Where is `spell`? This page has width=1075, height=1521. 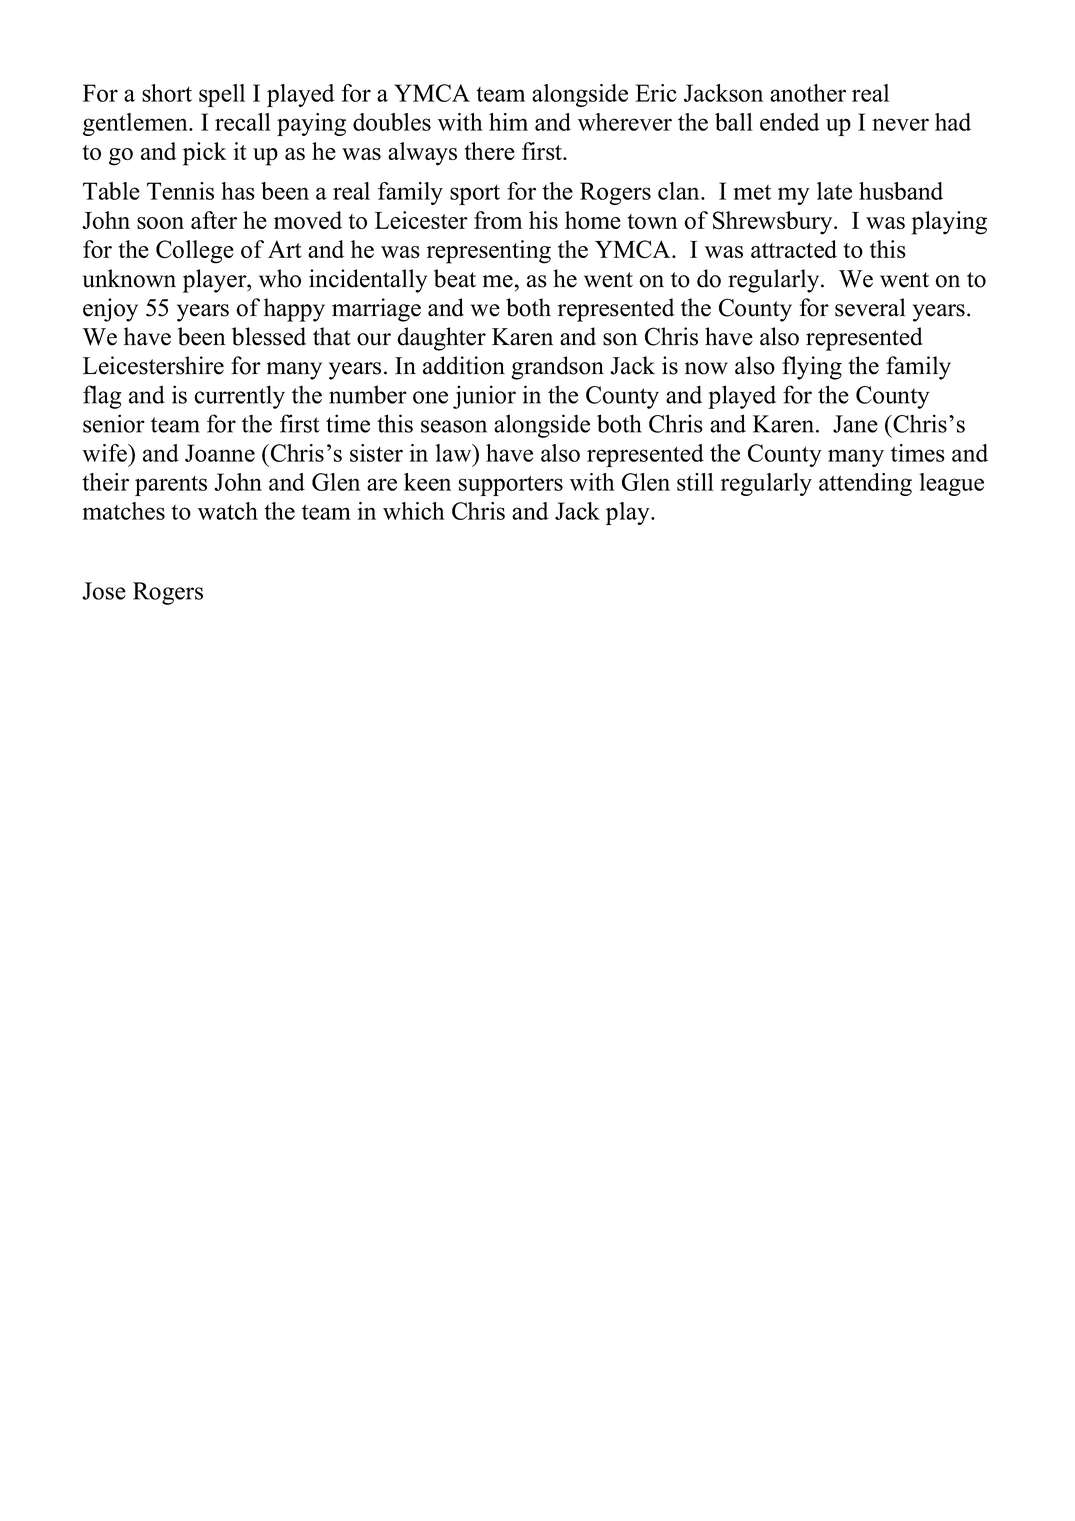 spell is located at coordinates (222, 95).
